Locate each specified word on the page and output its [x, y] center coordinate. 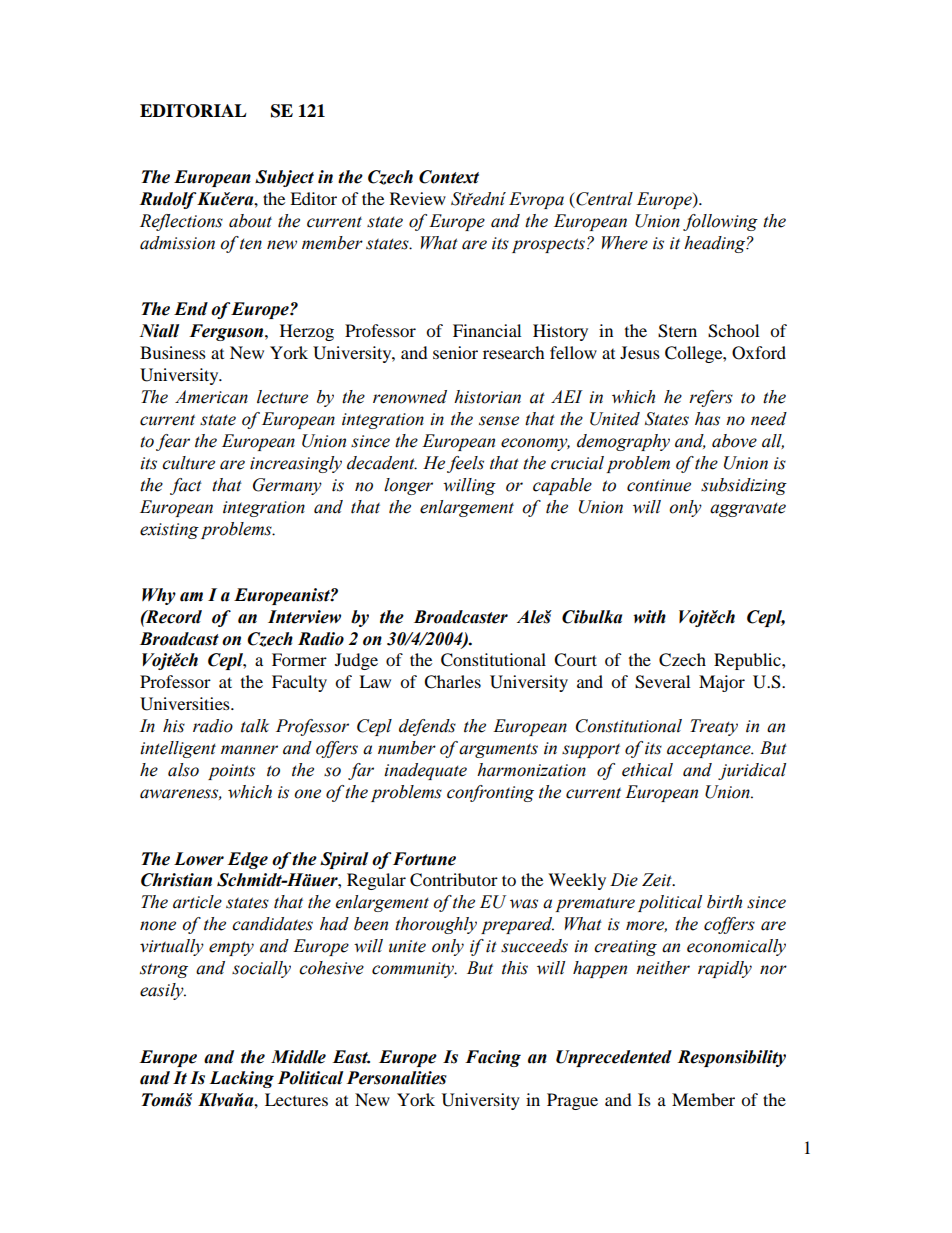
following [720, 222]
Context [449, 177]
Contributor [454, 880]
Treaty [714, 727]
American [211, 397]
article [197, 902]
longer [408, 486]
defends [427, 727]
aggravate [748, 509]
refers [711, 398]
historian [487, 397]
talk [255, 726]
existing [169, 531]
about [250, 221]
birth [724, 902]
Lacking [241, 1079]
